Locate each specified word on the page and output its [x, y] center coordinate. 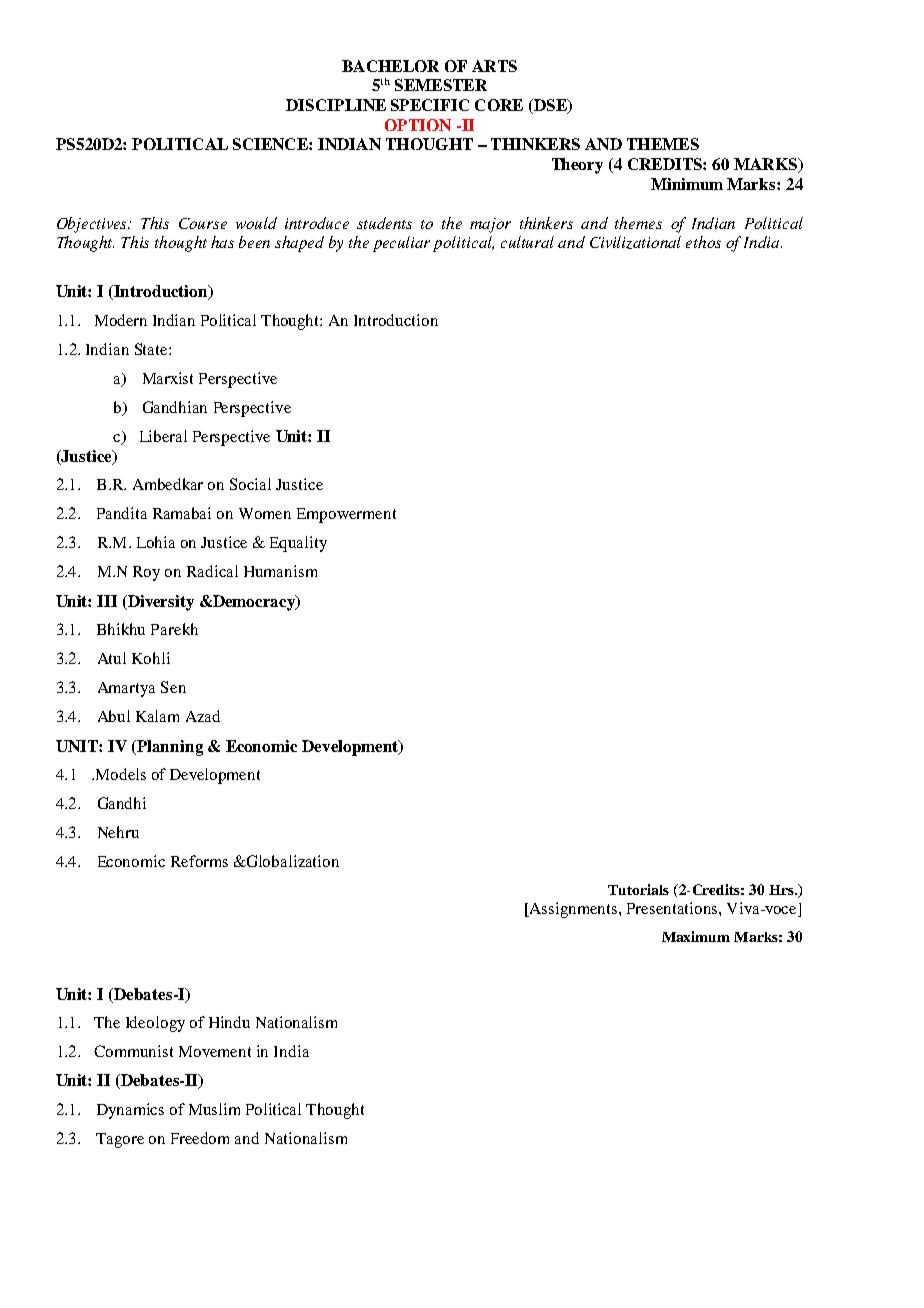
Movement [215, 1051]
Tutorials [638, 889]
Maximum [696, 936]
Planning [169, 748]
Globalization [291, 861]
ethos [703, 242]
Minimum [687, 184]
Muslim [214, 1109]
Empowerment [346, 515]
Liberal [163, 436]
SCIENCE [271, 144]
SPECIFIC [430, 105]
